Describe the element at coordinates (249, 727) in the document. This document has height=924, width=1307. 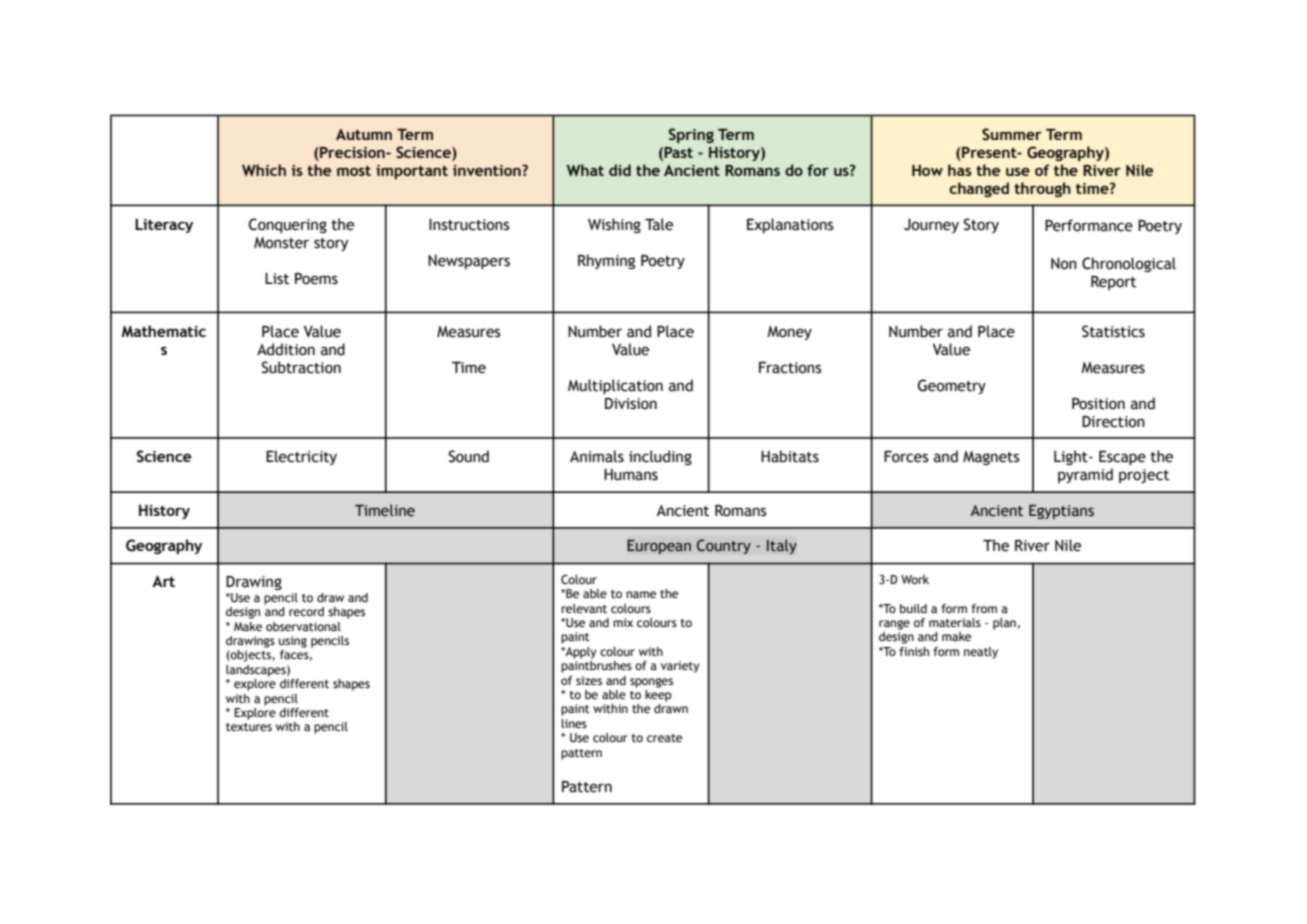
I see `textures` at that location.
